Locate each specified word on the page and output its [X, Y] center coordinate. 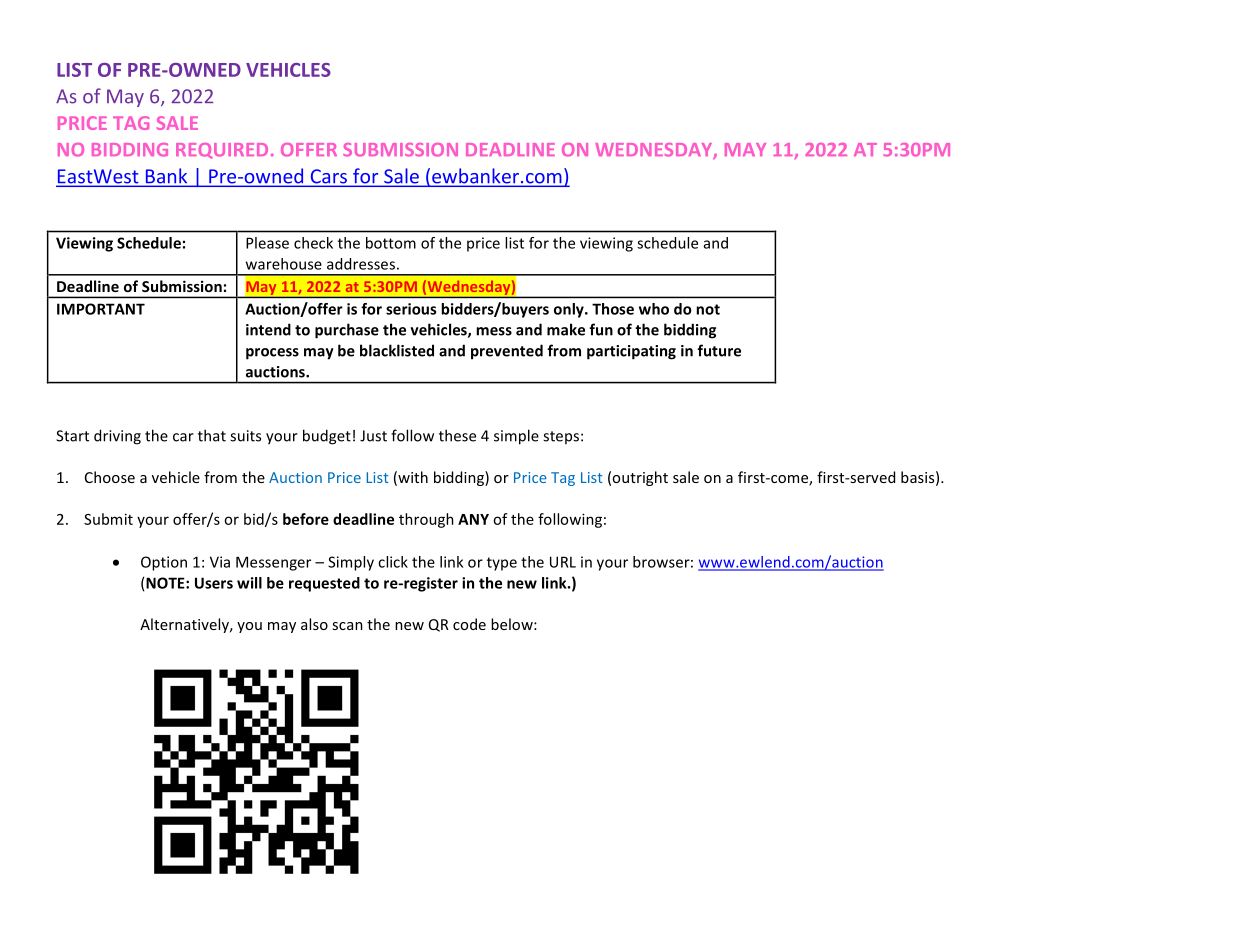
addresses [361, 264]
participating [631, 352]
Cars [328, 177]
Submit [108, 519]
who [654, 309]
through [426, 520]
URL [563, 562]
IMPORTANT [101, 309]
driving [117, 437]
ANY [473, 519]
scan [347, 626]
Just [373, 436]
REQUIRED [222, 151]
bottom [391, 243]
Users [214, 583]
